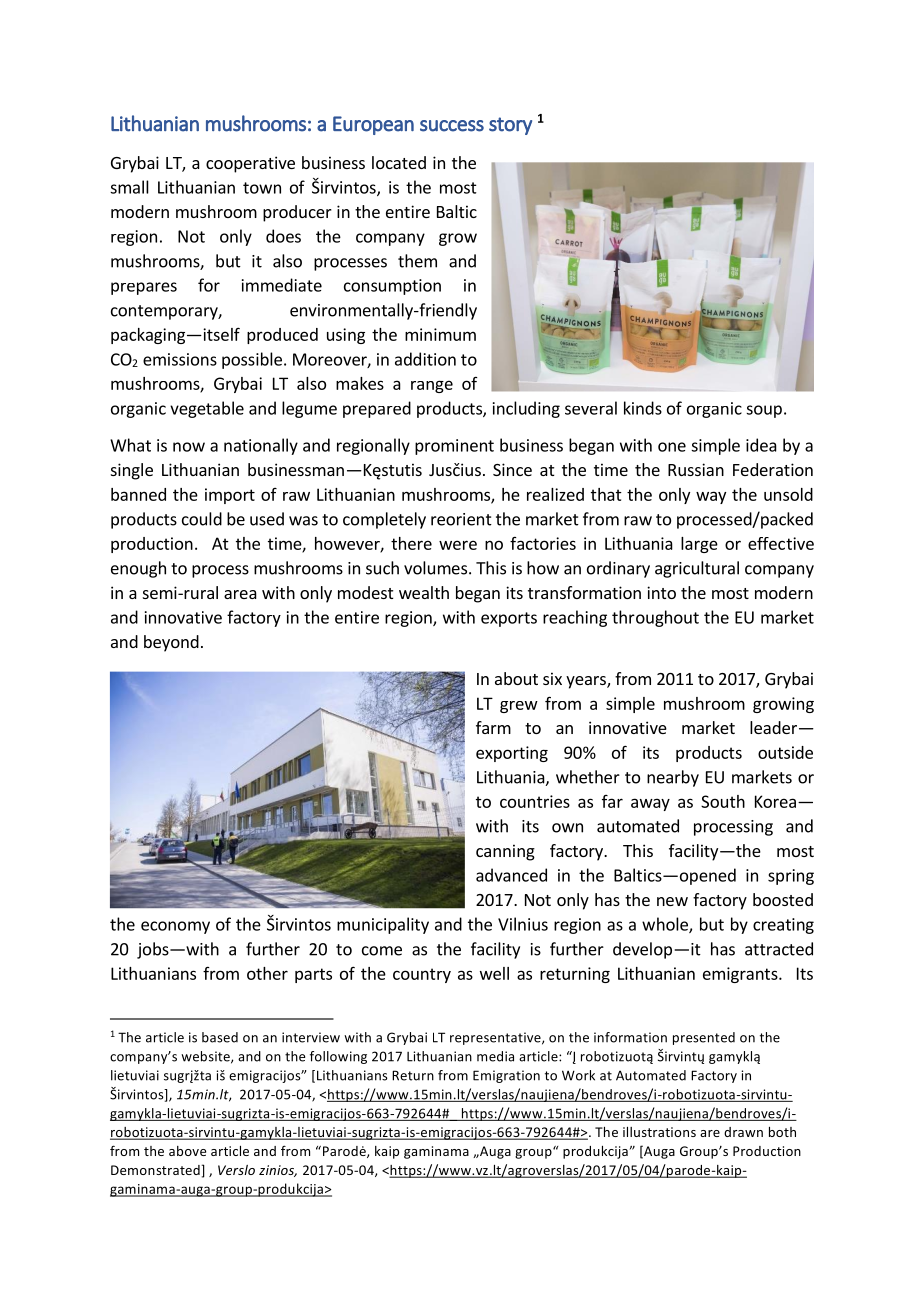  What do you see at coordinates (187, 1151) in the screenshot?
I see `above` at bounding box center [187, 1151].
